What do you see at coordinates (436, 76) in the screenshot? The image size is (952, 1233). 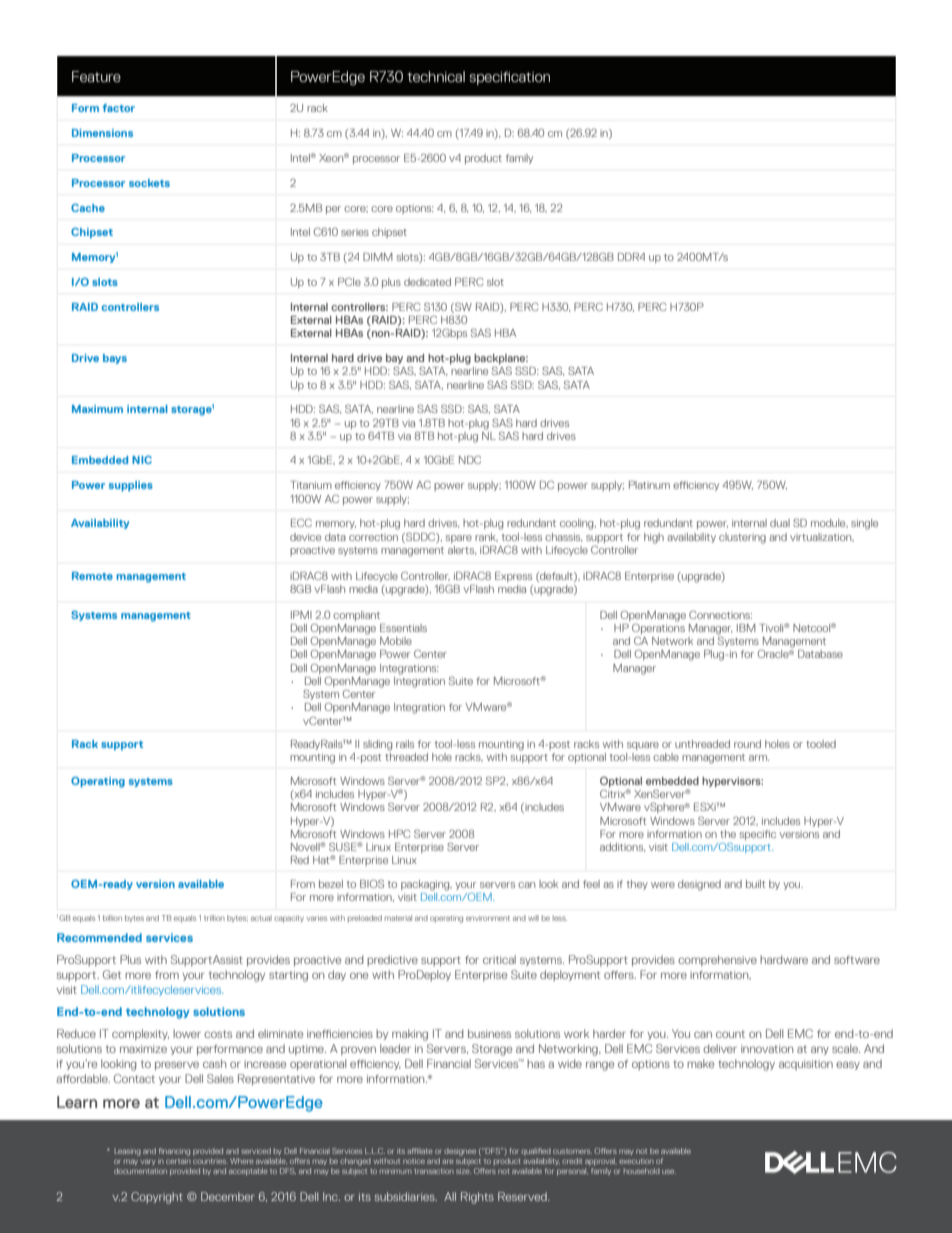 I see `technical` at bounding box center [436, 76].
